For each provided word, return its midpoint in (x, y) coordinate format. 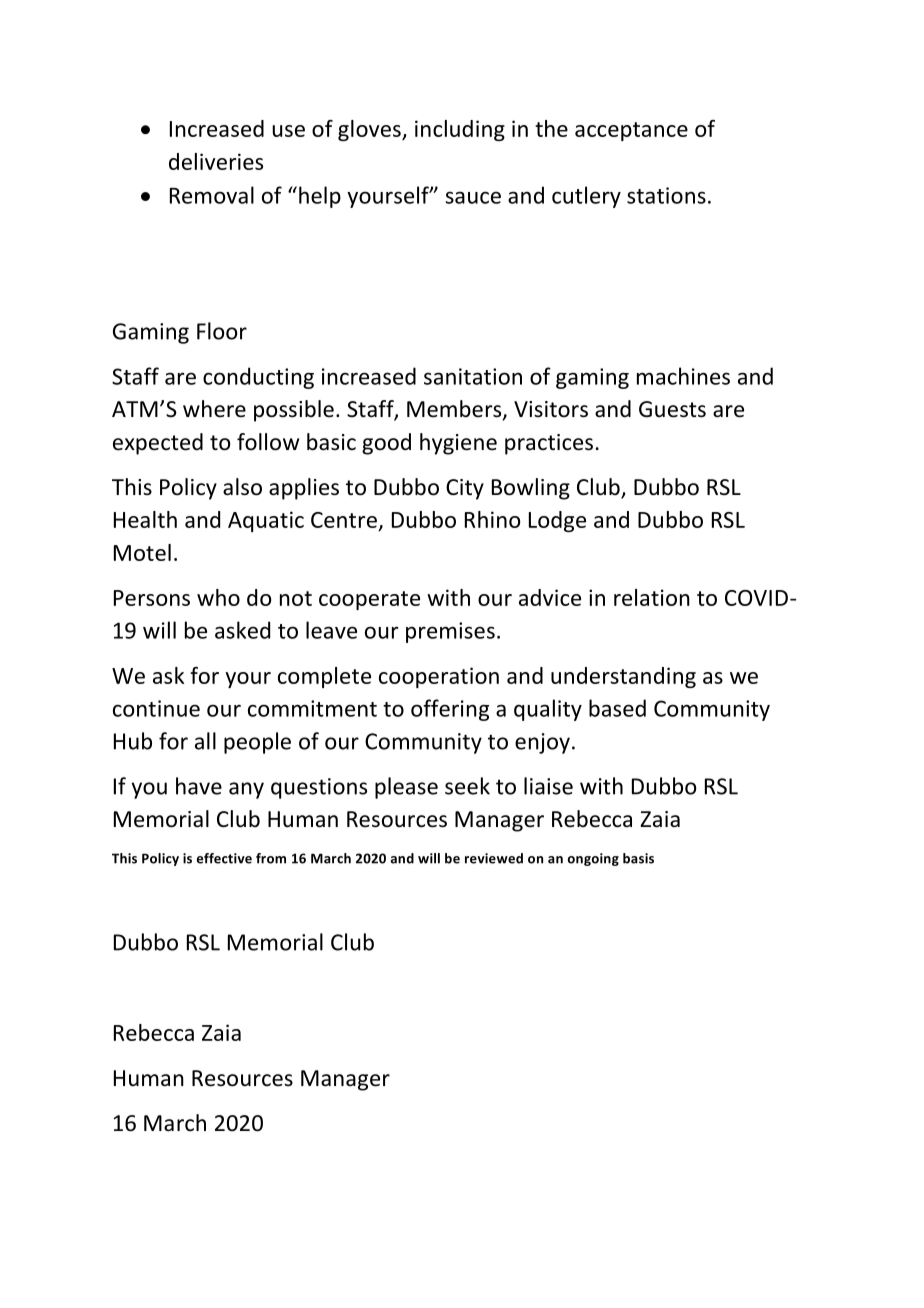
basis (638, 858)
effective (224, 858)
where (214, 409)
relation (652, 597)
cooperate (369, 600)
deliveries (216, 161)
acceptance (631, 131)
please (406, 788)
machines (683, 376)
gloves (370, 130)
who (218, 597)
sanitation (473, 376)
